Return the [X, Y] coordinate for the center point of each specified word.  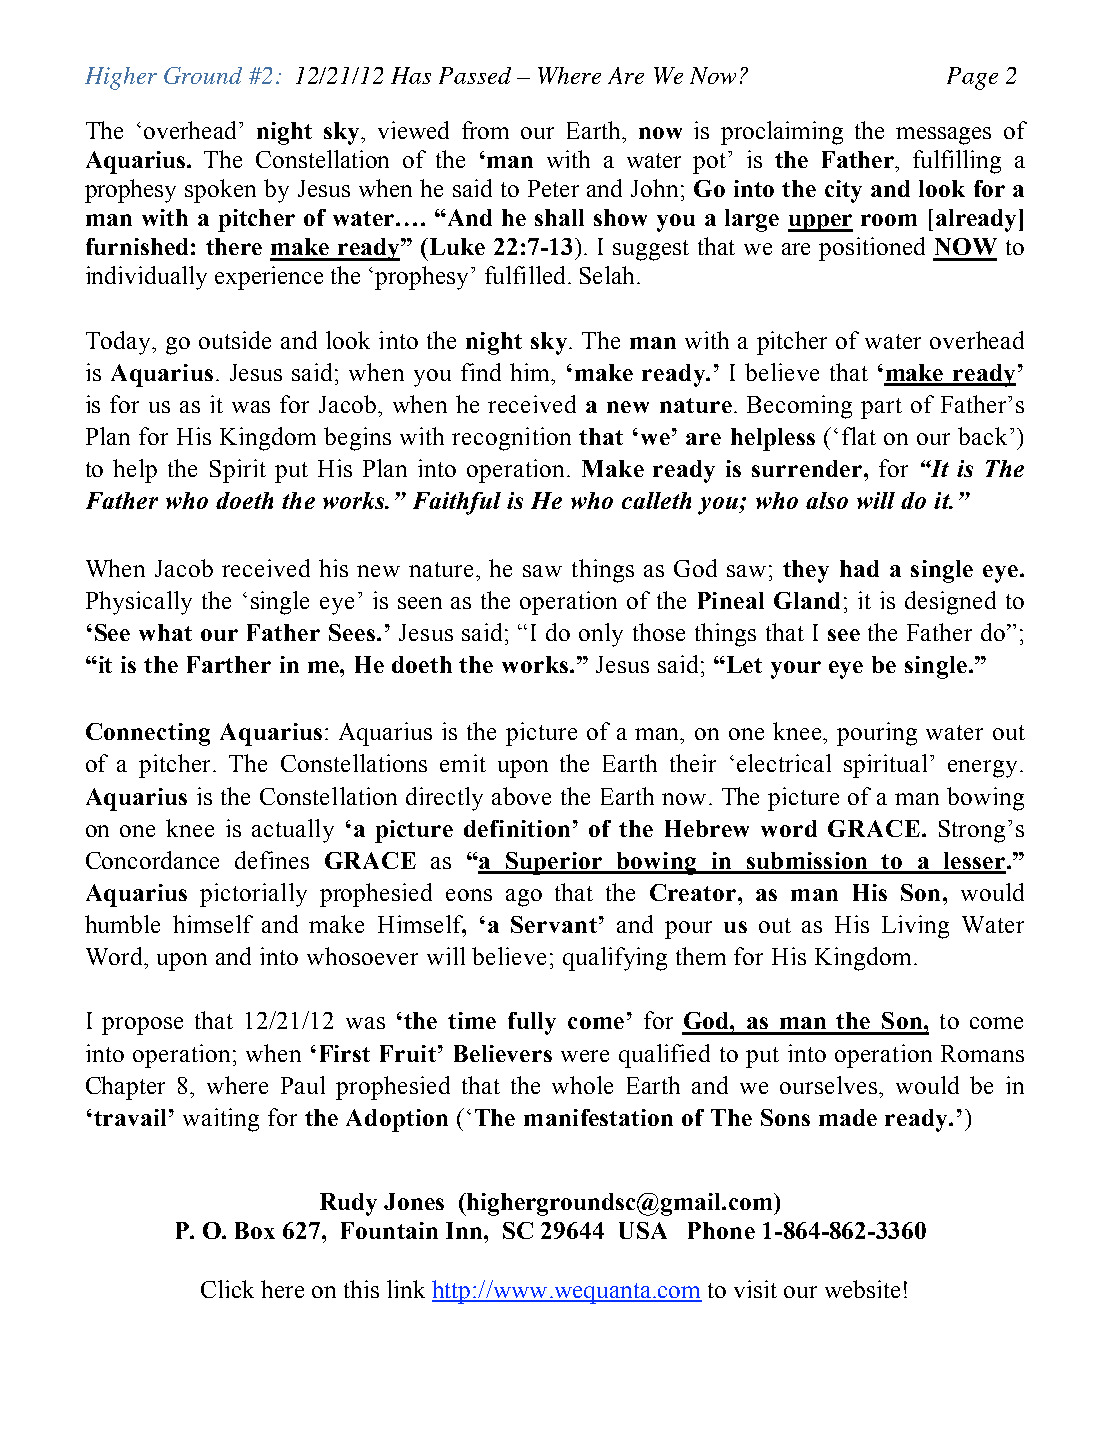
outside [235, 340]
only [601, 635]
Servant [554, 924]
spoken [220, 191]
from [485, 130]
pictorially [253, 895]
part [881, 408]
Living [915, 927]
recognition [511, 439]
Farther [229, 664]
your [796, 670]
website [862, 1289]
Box [255, 1230]
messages [943, 136]
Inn [465, 1230]
